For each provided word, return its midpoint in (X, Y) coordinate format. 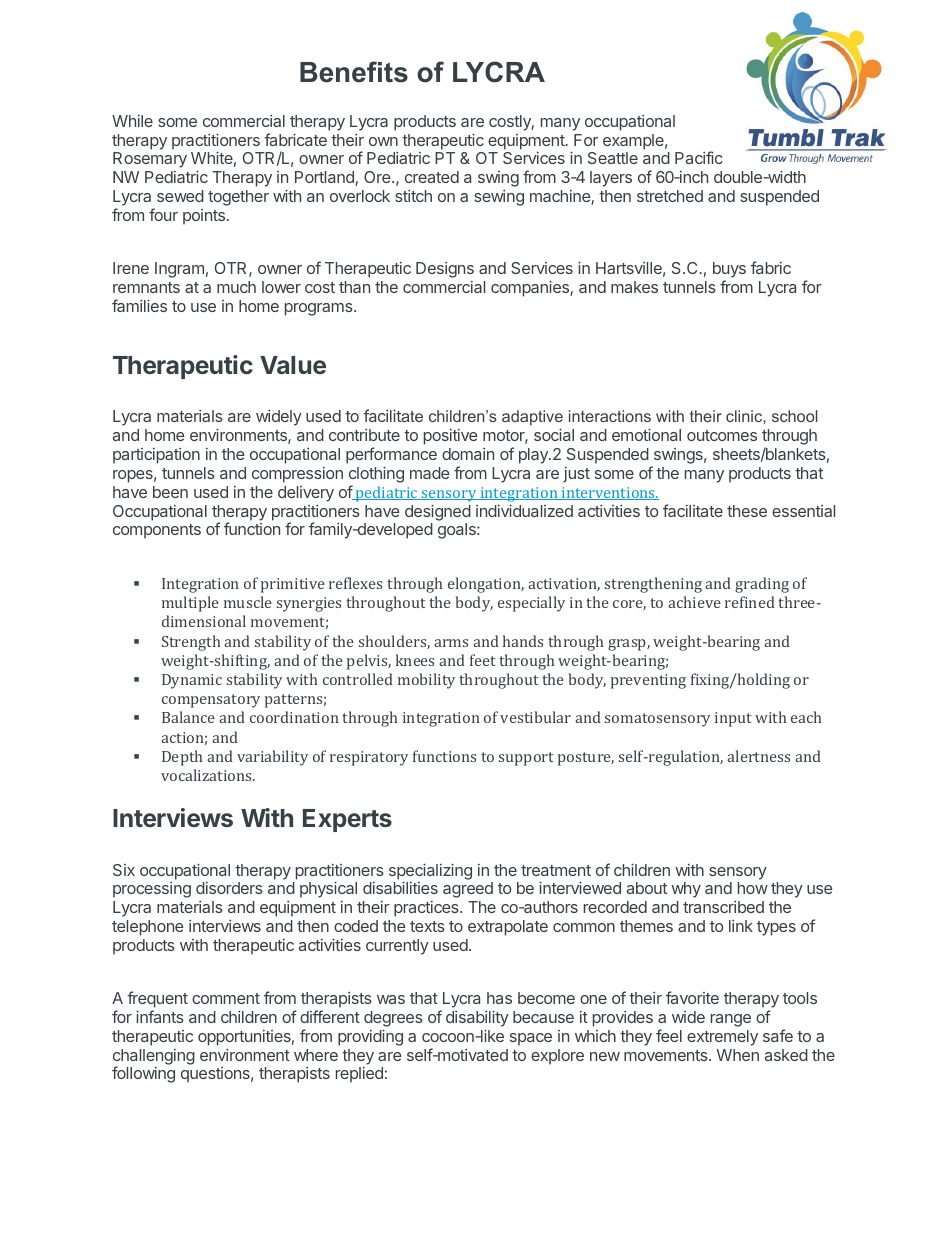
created (432, 177)
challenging (154, 1058)
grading (762, 585)
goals (458, 531)
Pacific (698, 157)
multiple (190, 604)
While (132, 121)
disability (477, 1020)
